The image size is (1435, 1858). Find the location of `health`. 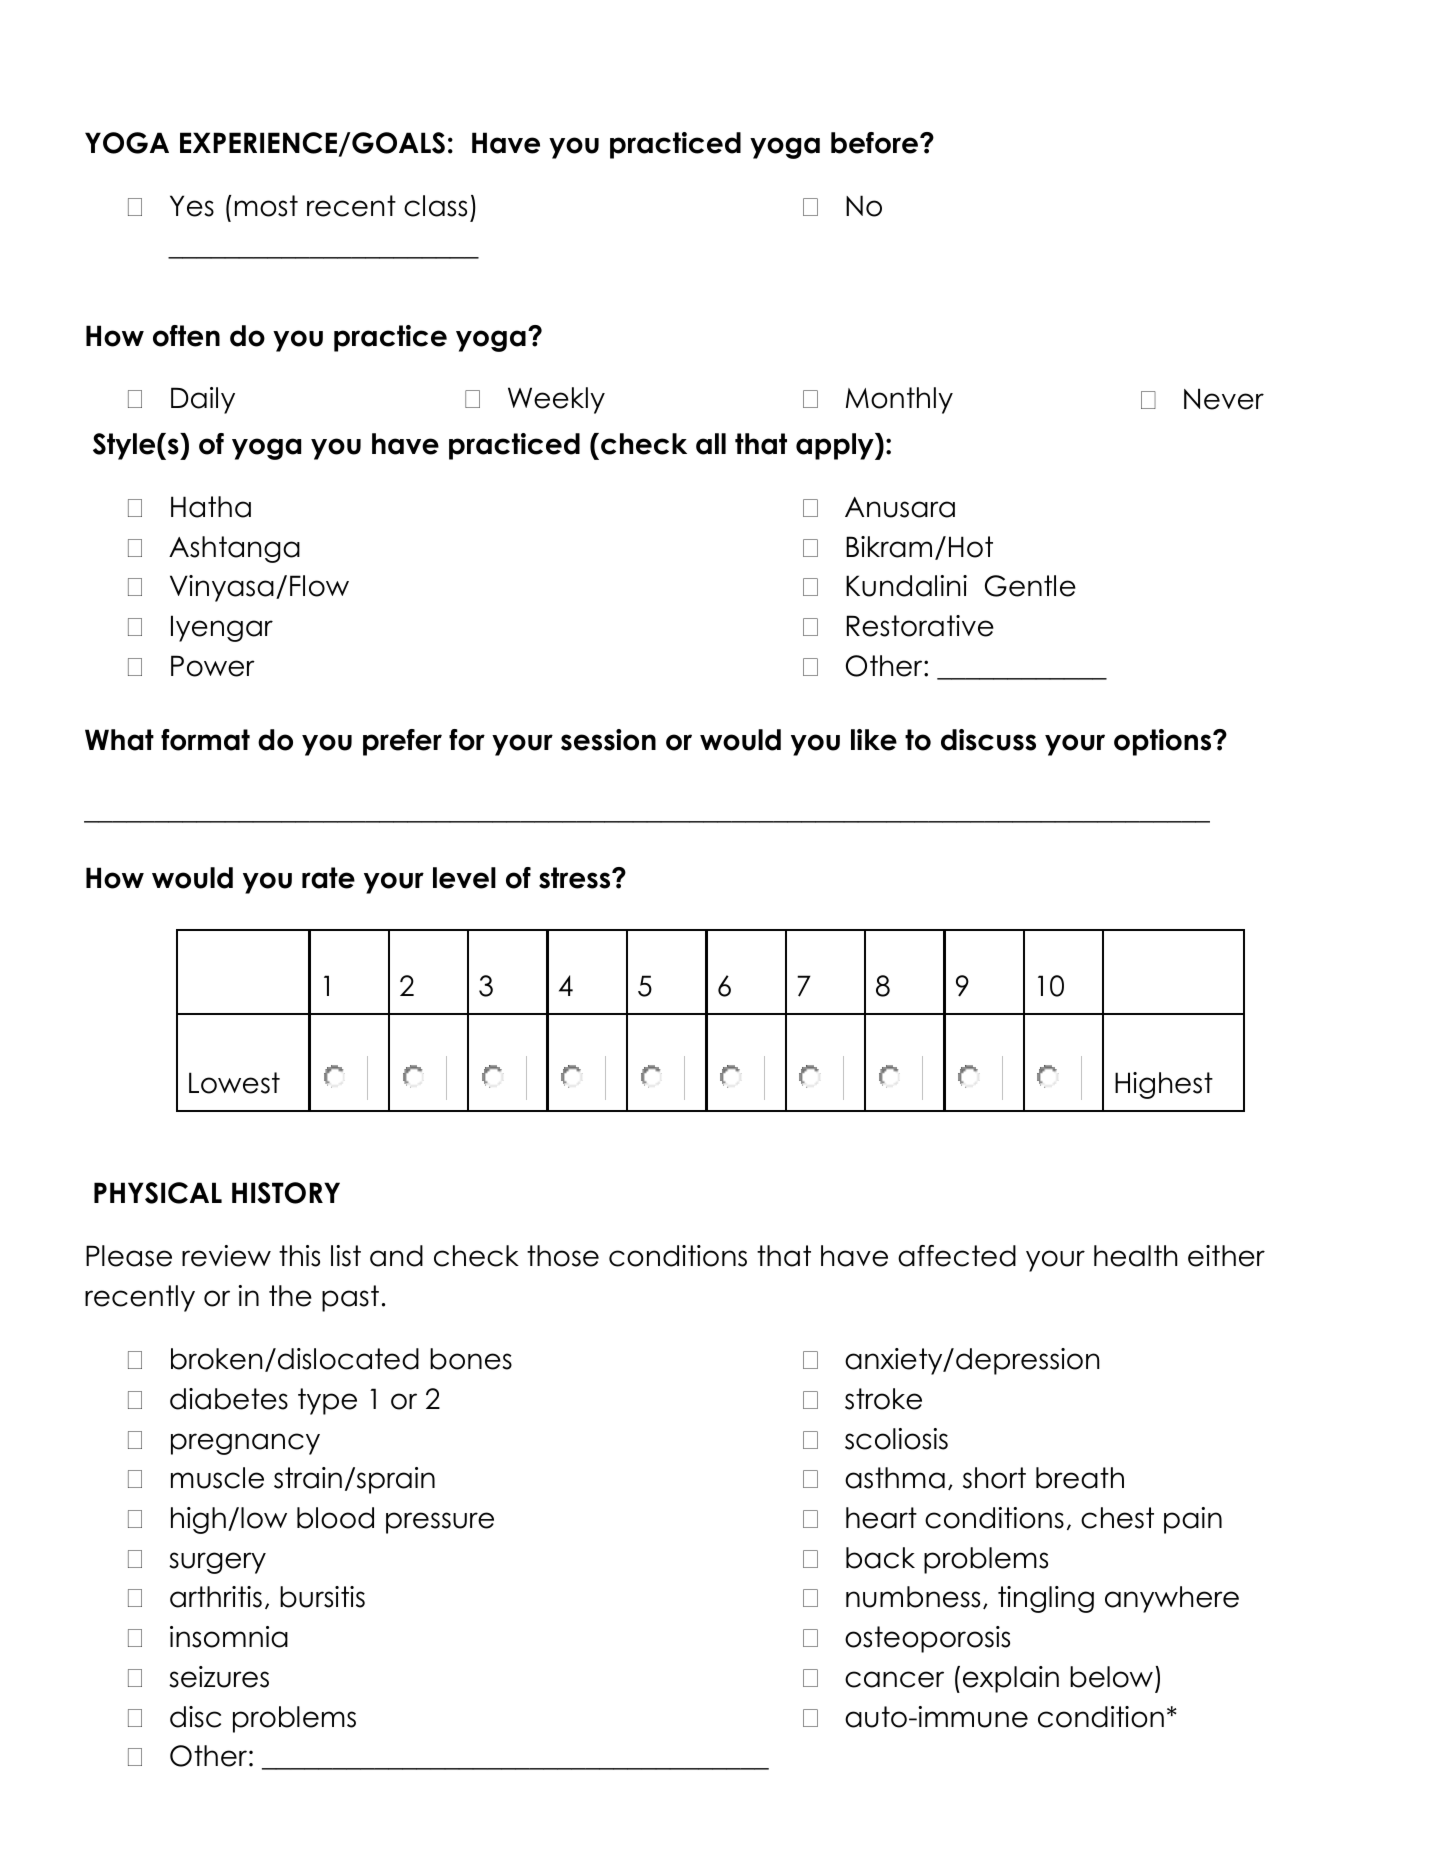

health is located at coordinates (1135, 1256).
